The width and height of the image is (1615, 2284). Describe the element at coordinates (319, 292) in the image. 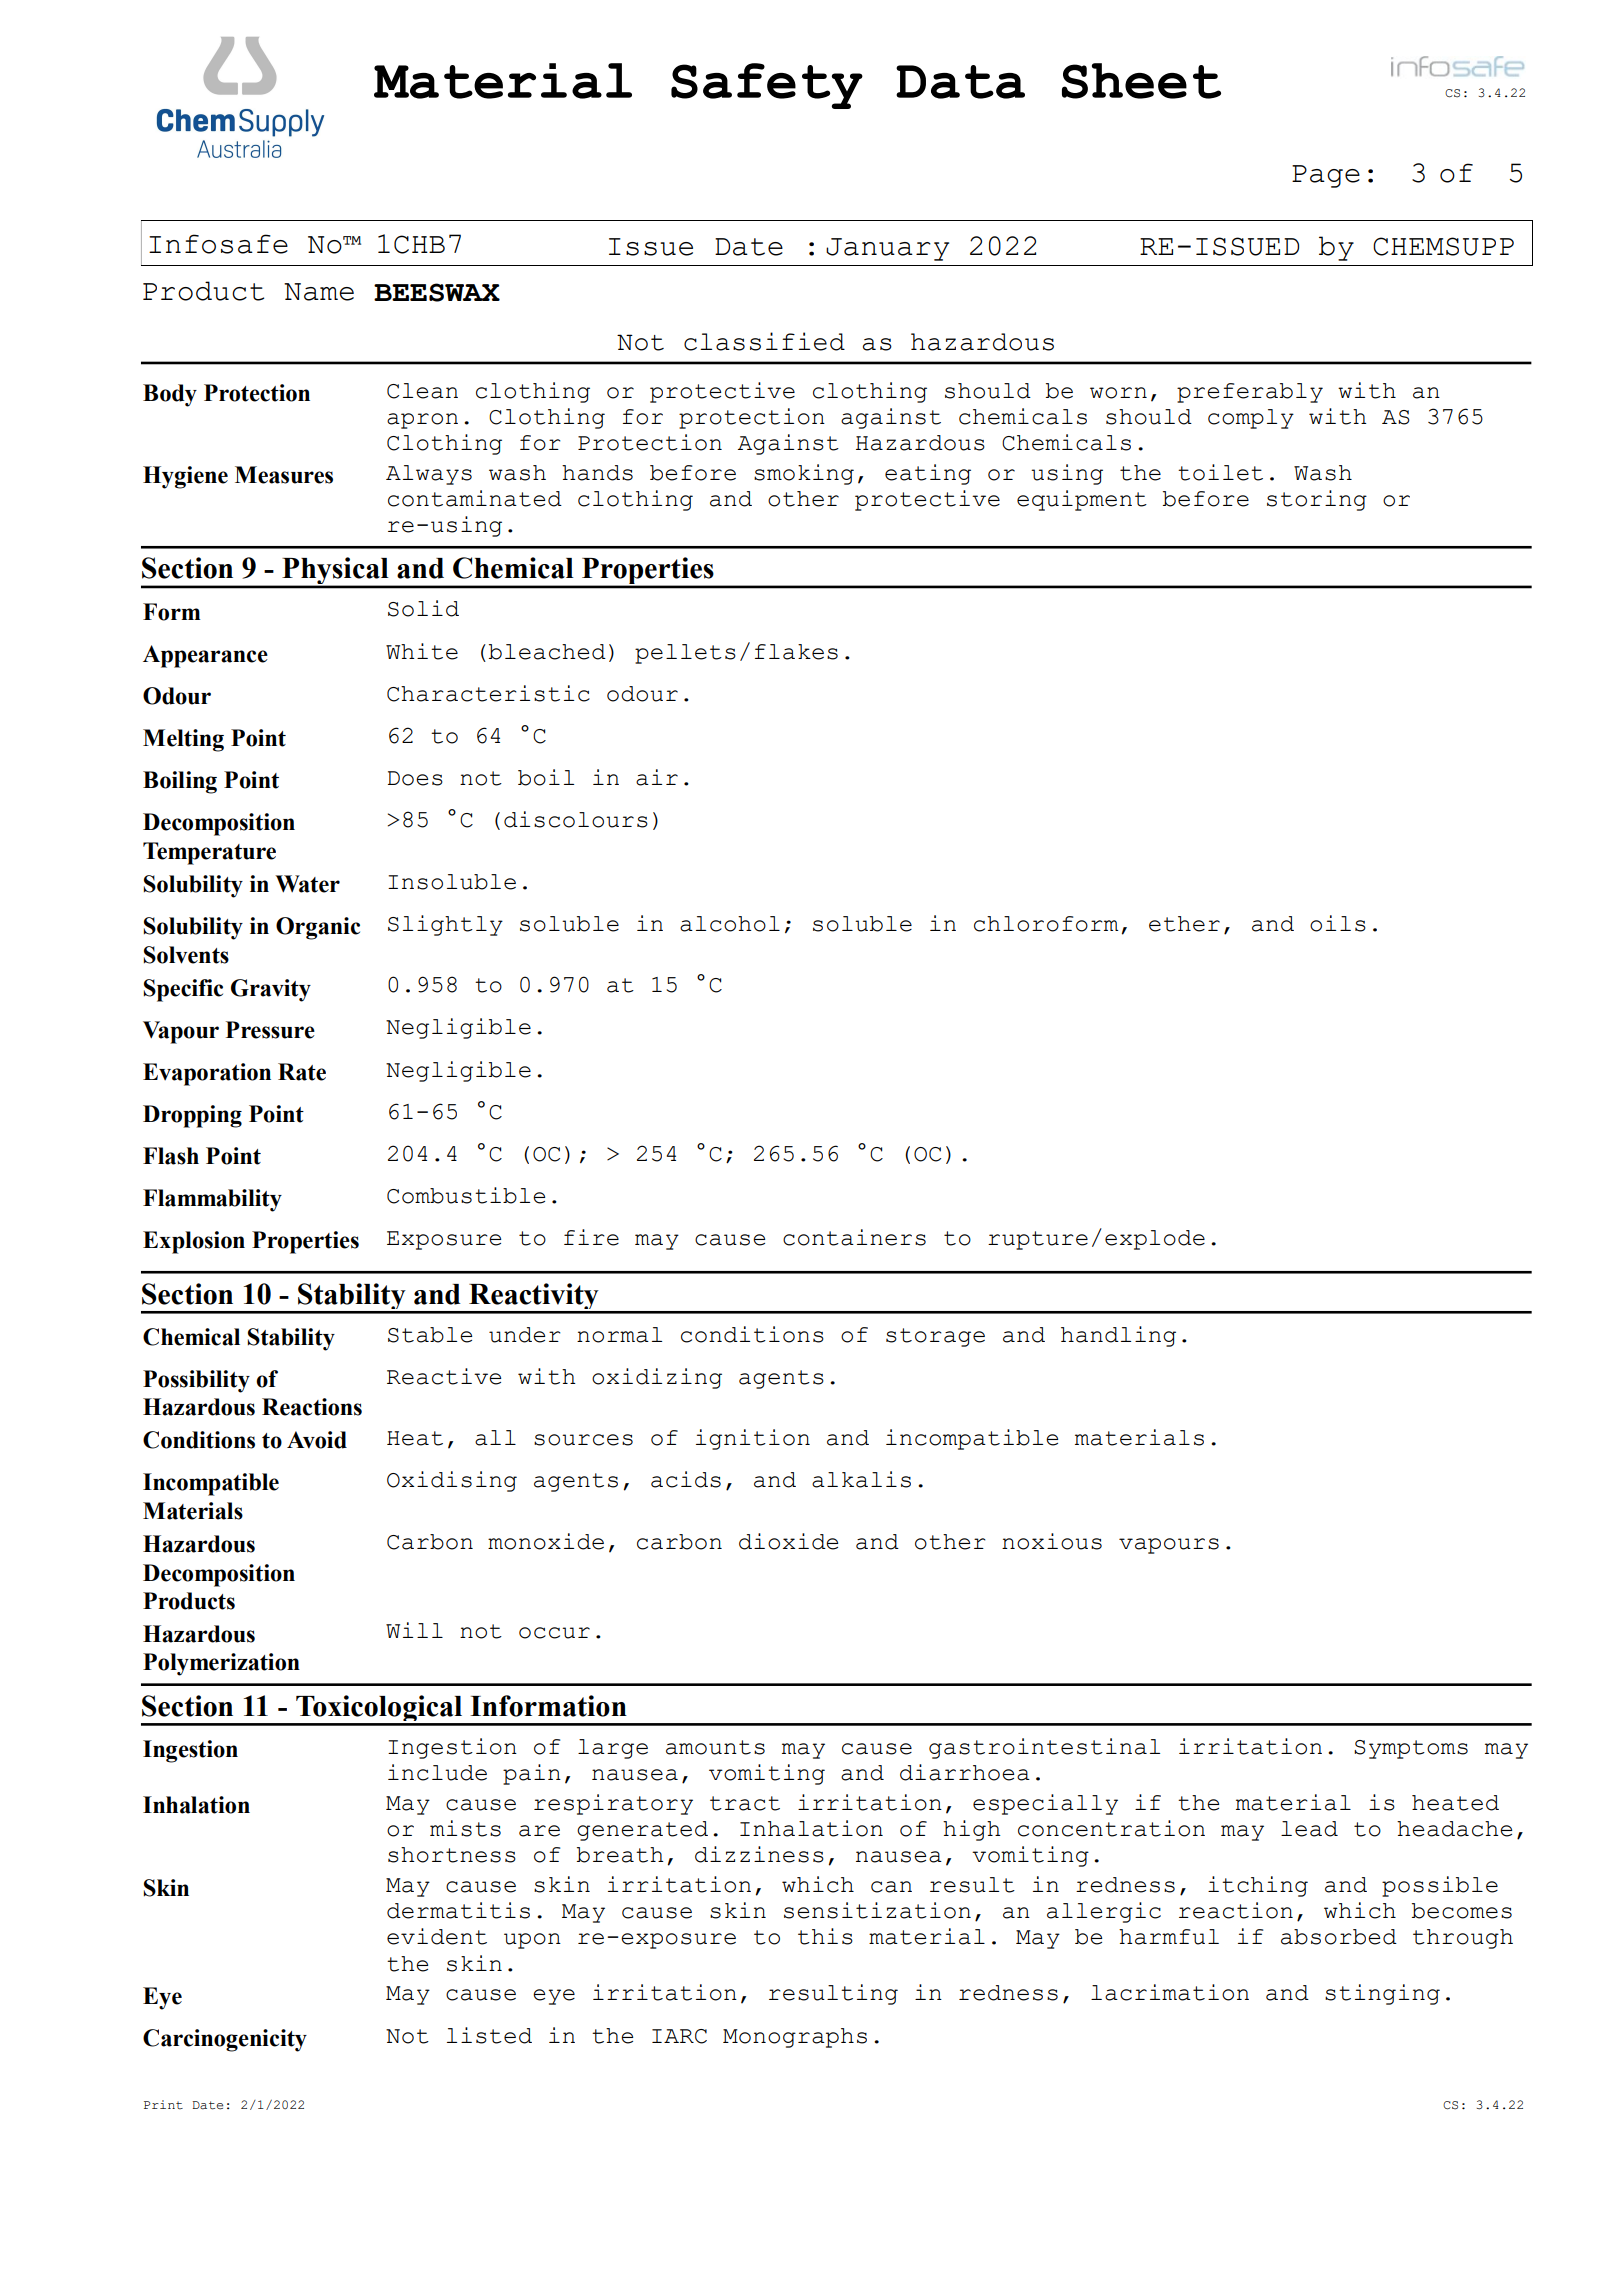

I see `Name` at that location.
